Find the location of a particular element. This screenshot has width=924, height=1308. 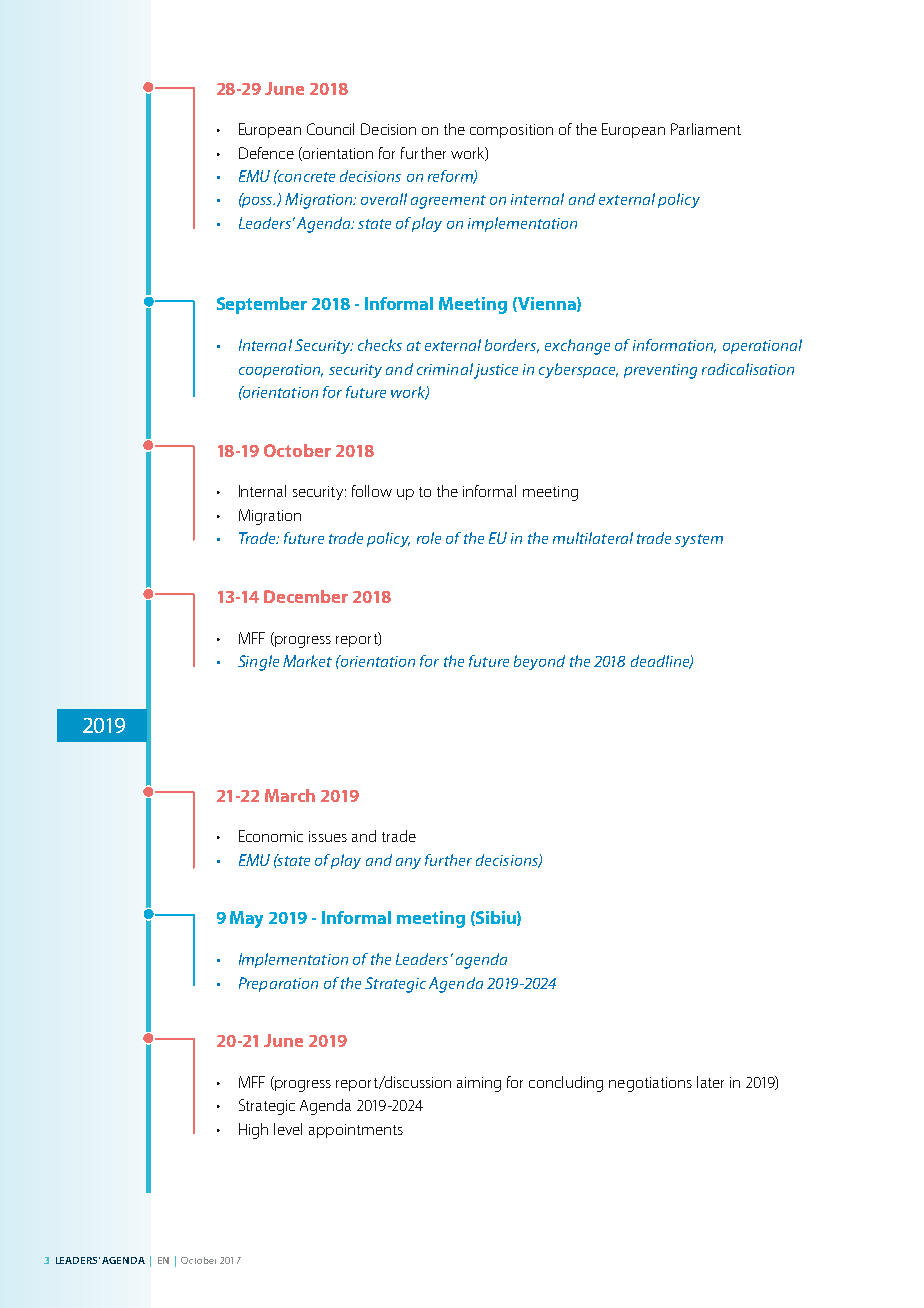

role is located at coordinates (429, 538).
